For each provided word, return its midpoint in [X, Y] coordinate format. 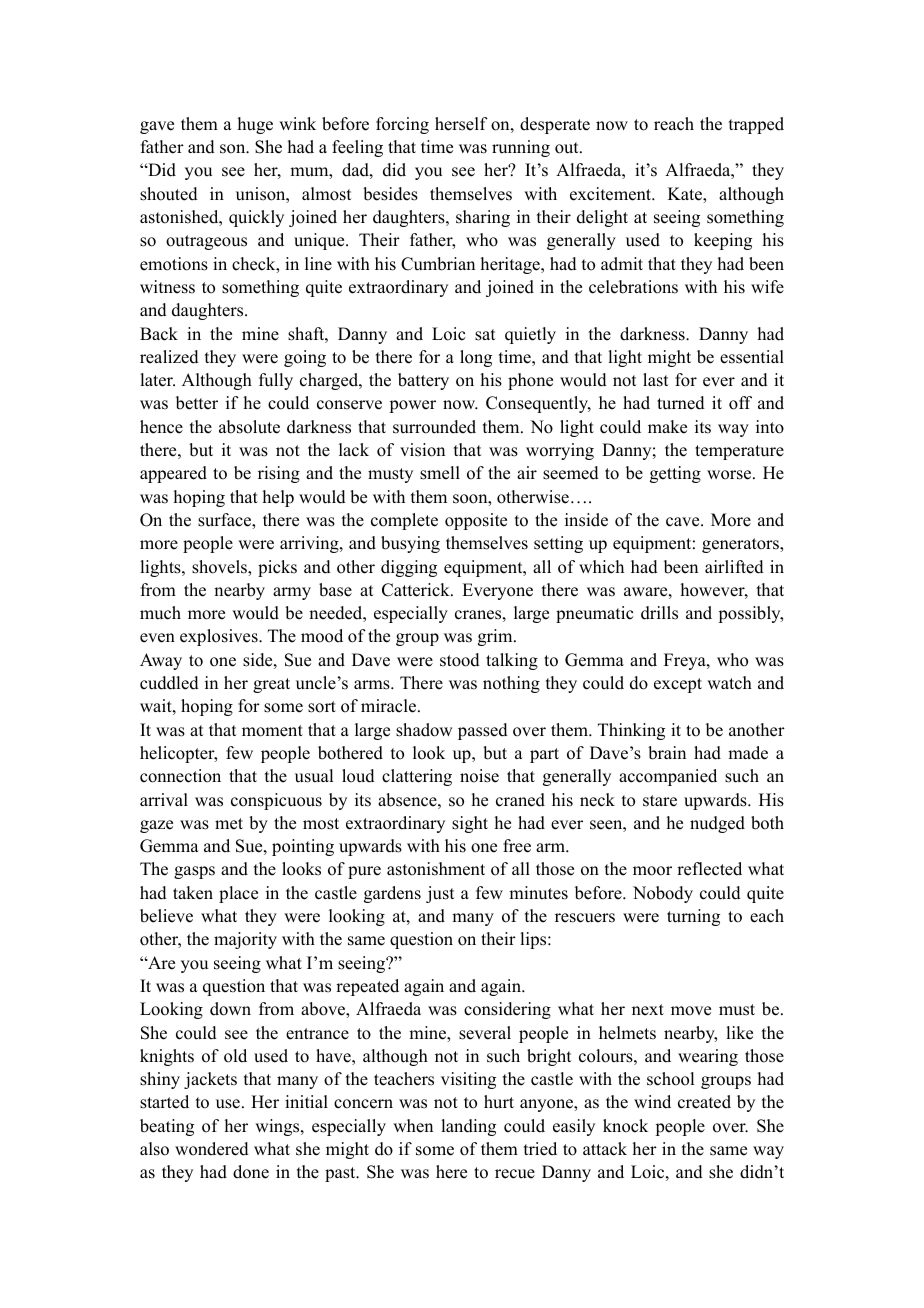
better [197, 403]
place [238, 894]
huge [255, 125]
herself [461, 124]
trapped [756, 125]
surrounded [434, 427]
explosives [220, 637]
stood [460, 660]
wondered [212, 1149]
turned [681, 403]
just [440, 894]
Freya [686, 661]
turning [693, 917]
